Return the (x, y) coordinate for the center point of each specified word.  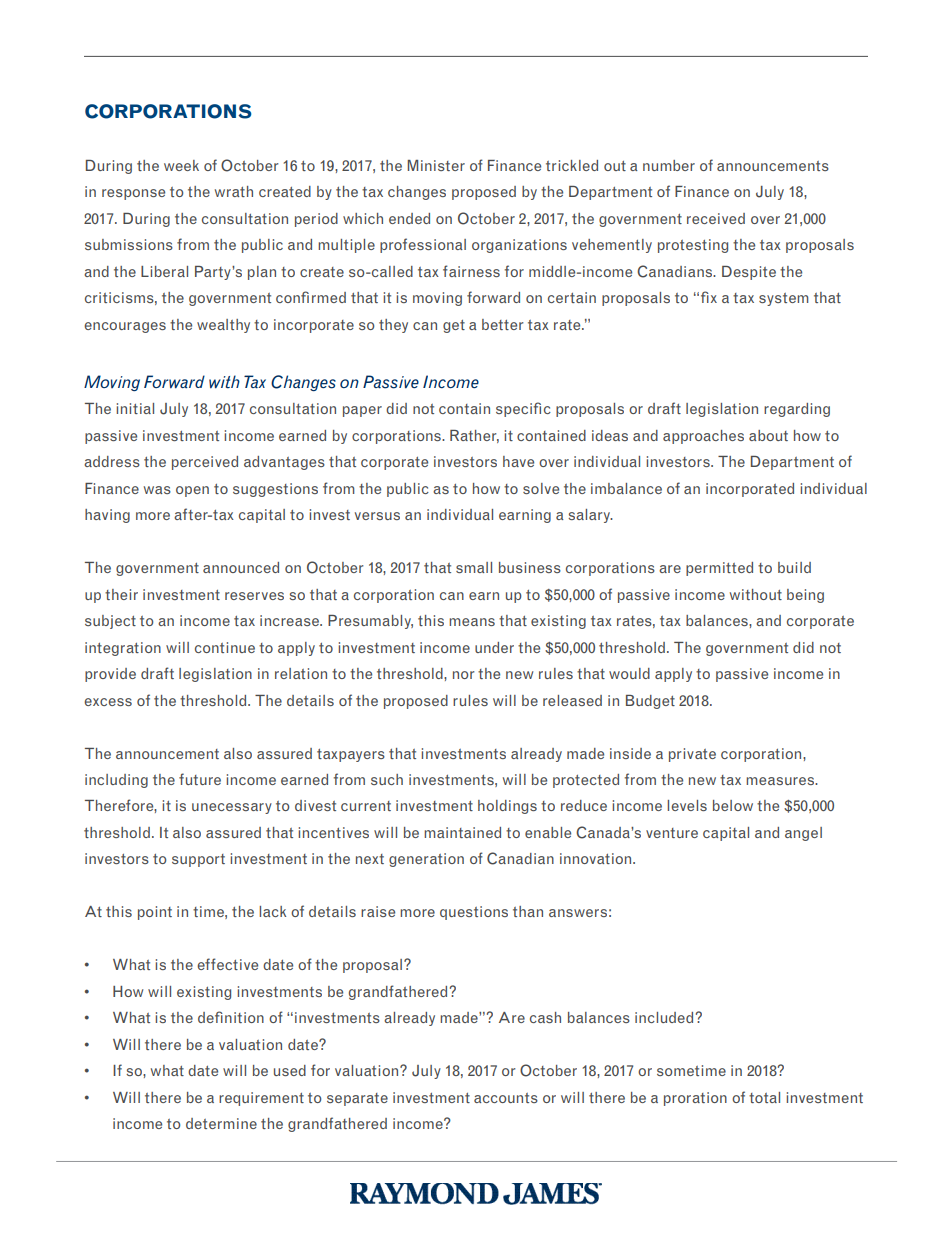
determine (221, 1123)
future (200, 779)
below (733, 805)
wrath (234, 191)
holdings (507, 807)
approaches (703, 437)
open (192, 491)
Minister (436, 165)
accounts (506, 1098)
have (518, 461)
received (716, 218)
